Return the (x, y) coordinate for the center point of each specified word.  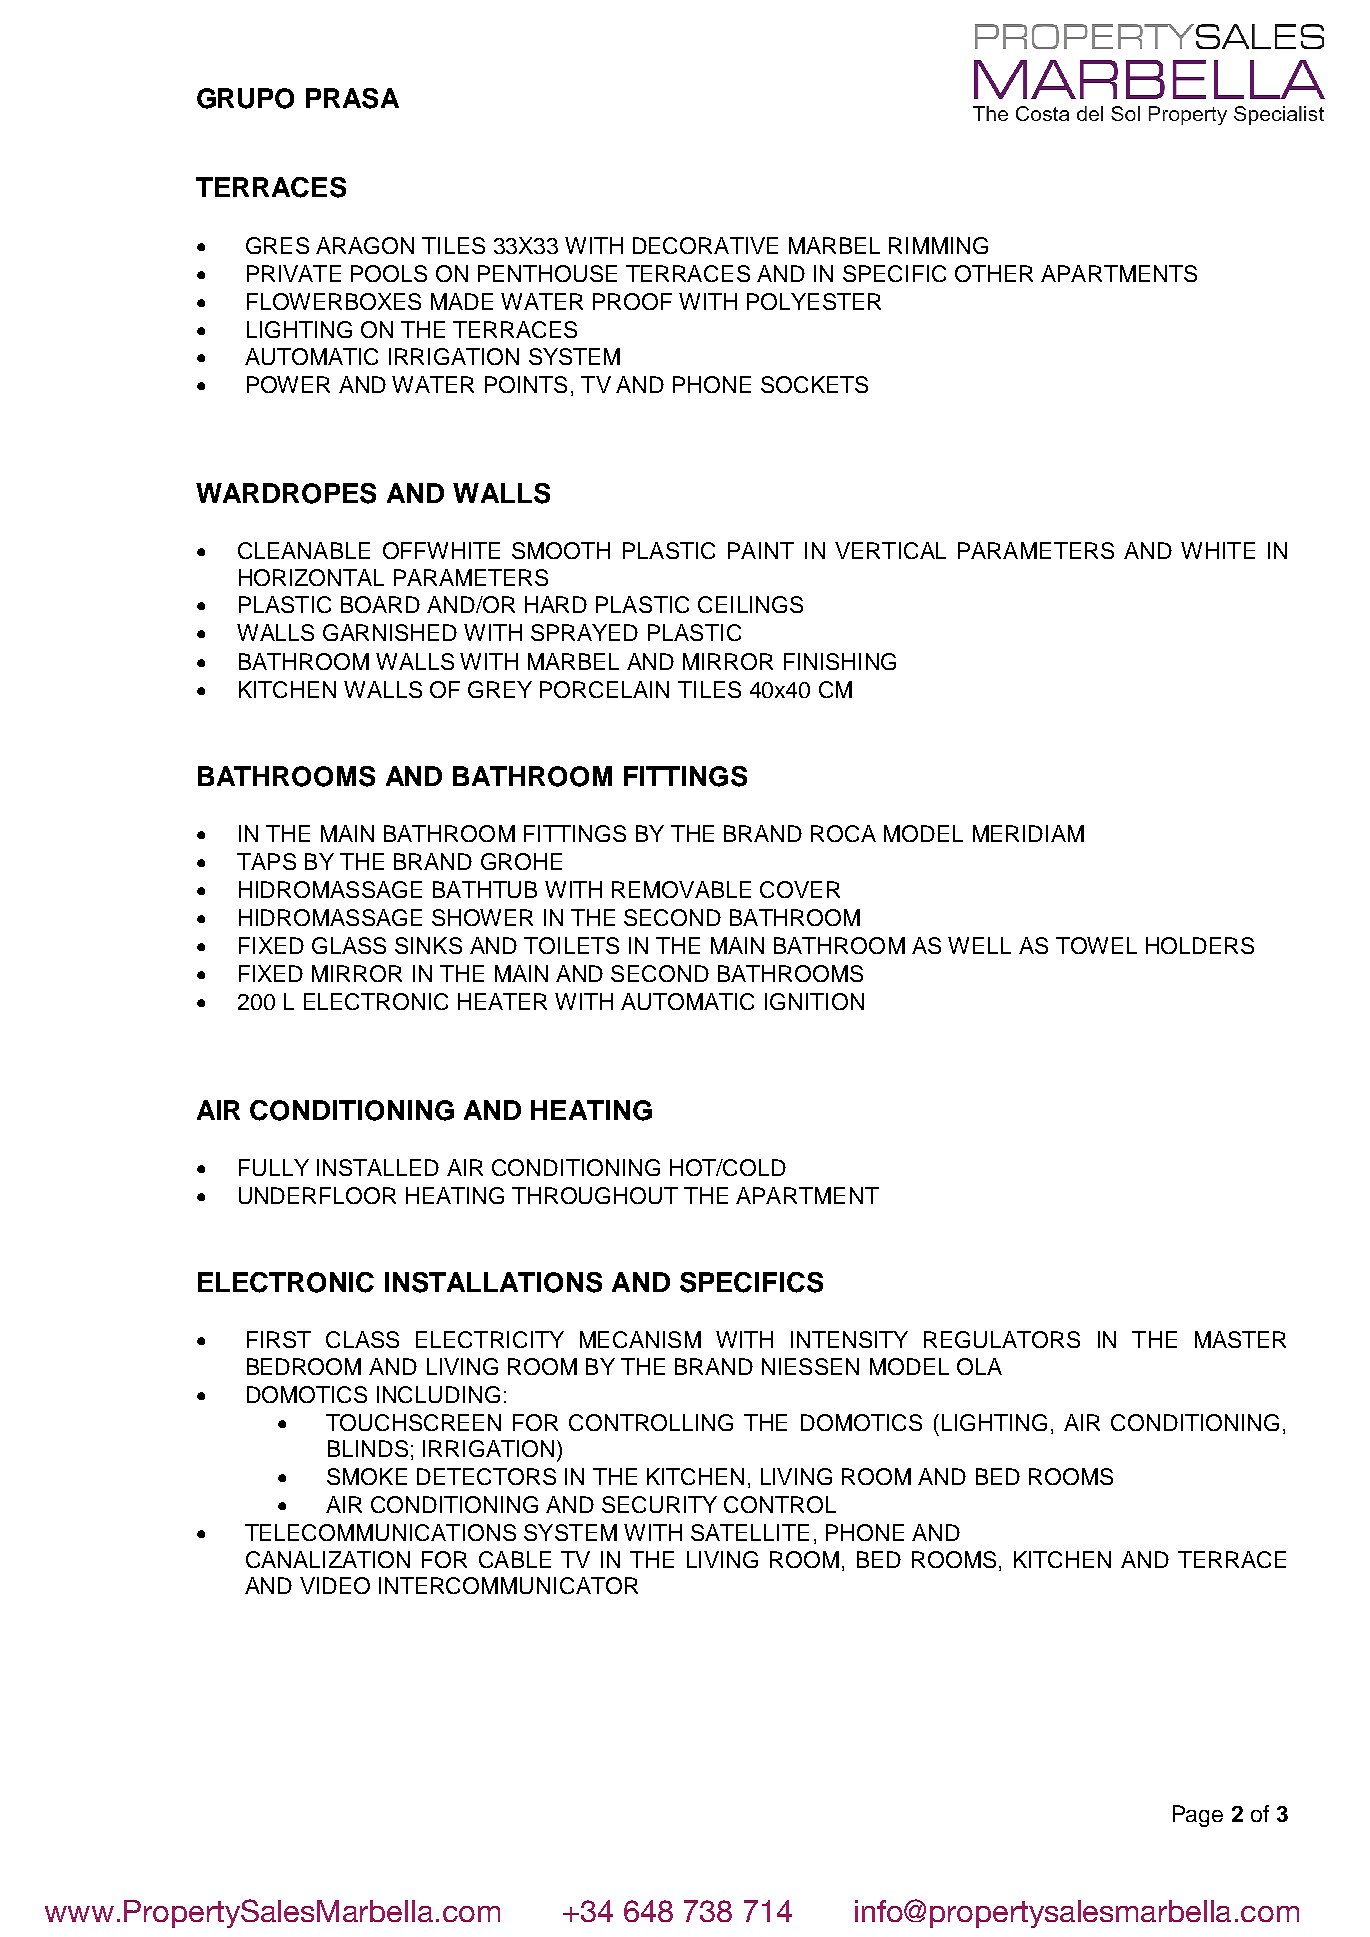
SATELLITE (750, 1532)
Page (1198, 1816)
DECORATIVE (705, 245)
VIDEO (335, 1585)
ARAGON (365, 245)
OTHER (994, 273)
